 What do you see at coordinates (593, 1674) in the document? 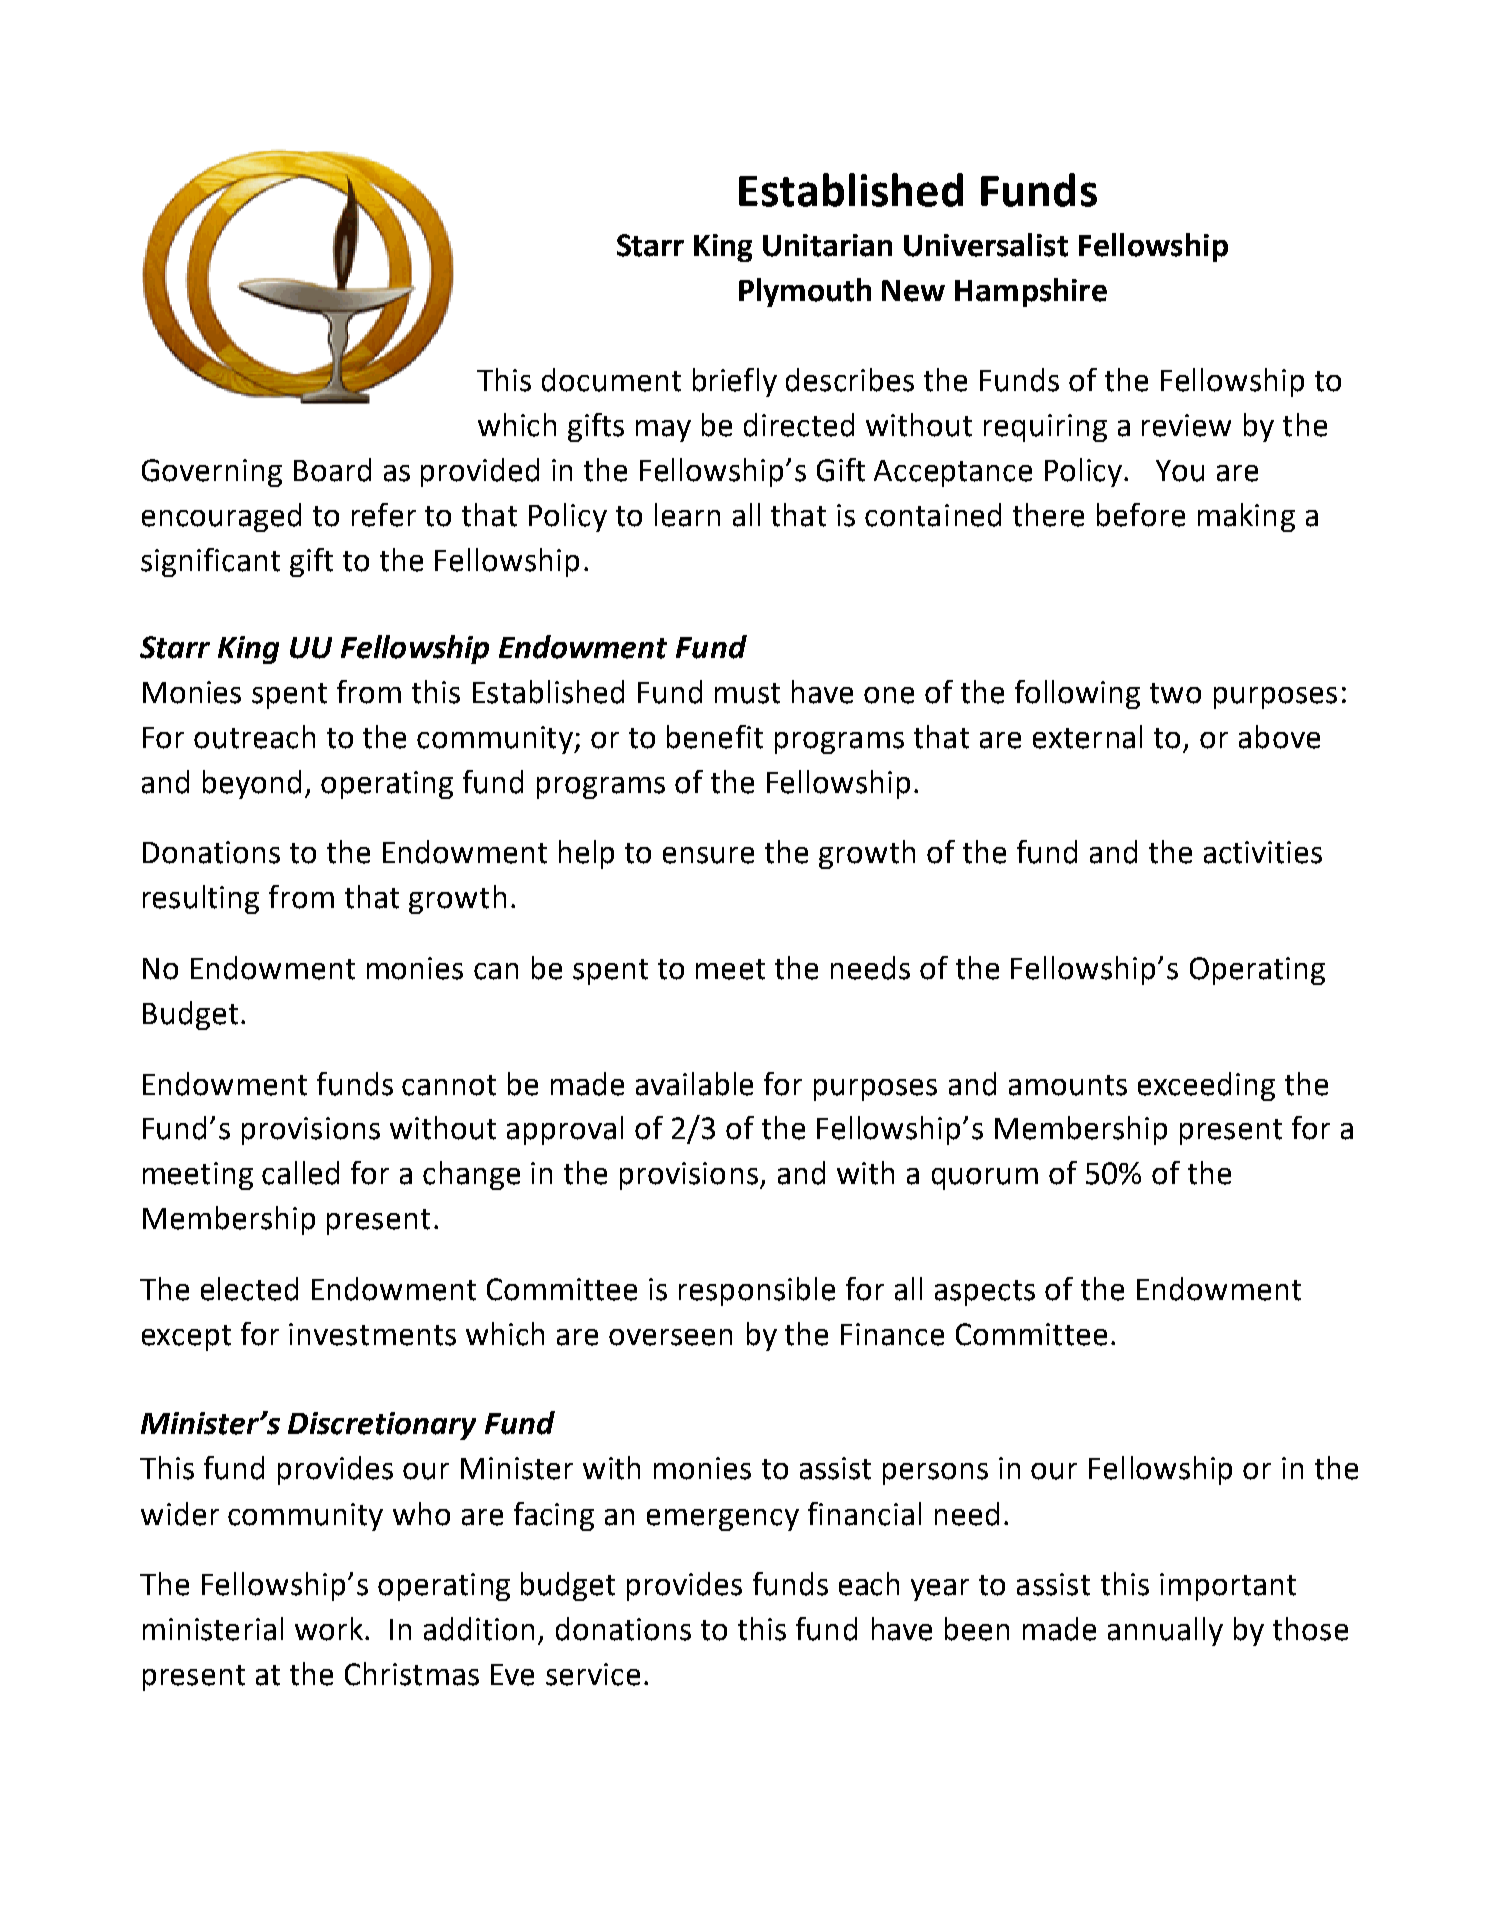
I see `service` at bounding box center [593, 1674].
